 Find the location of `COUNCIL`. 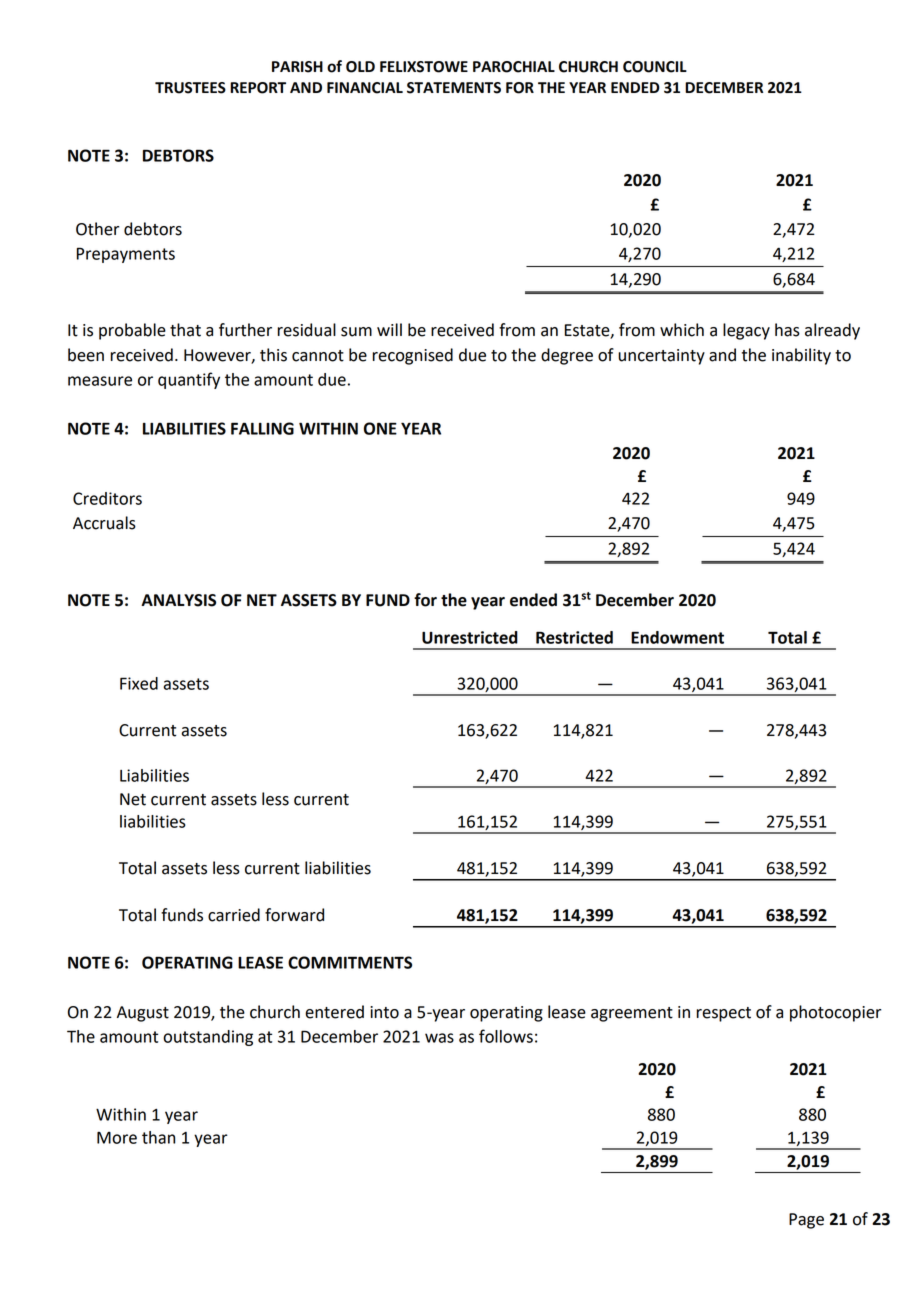

COUNCIL is located at coordinates (655, 67).
